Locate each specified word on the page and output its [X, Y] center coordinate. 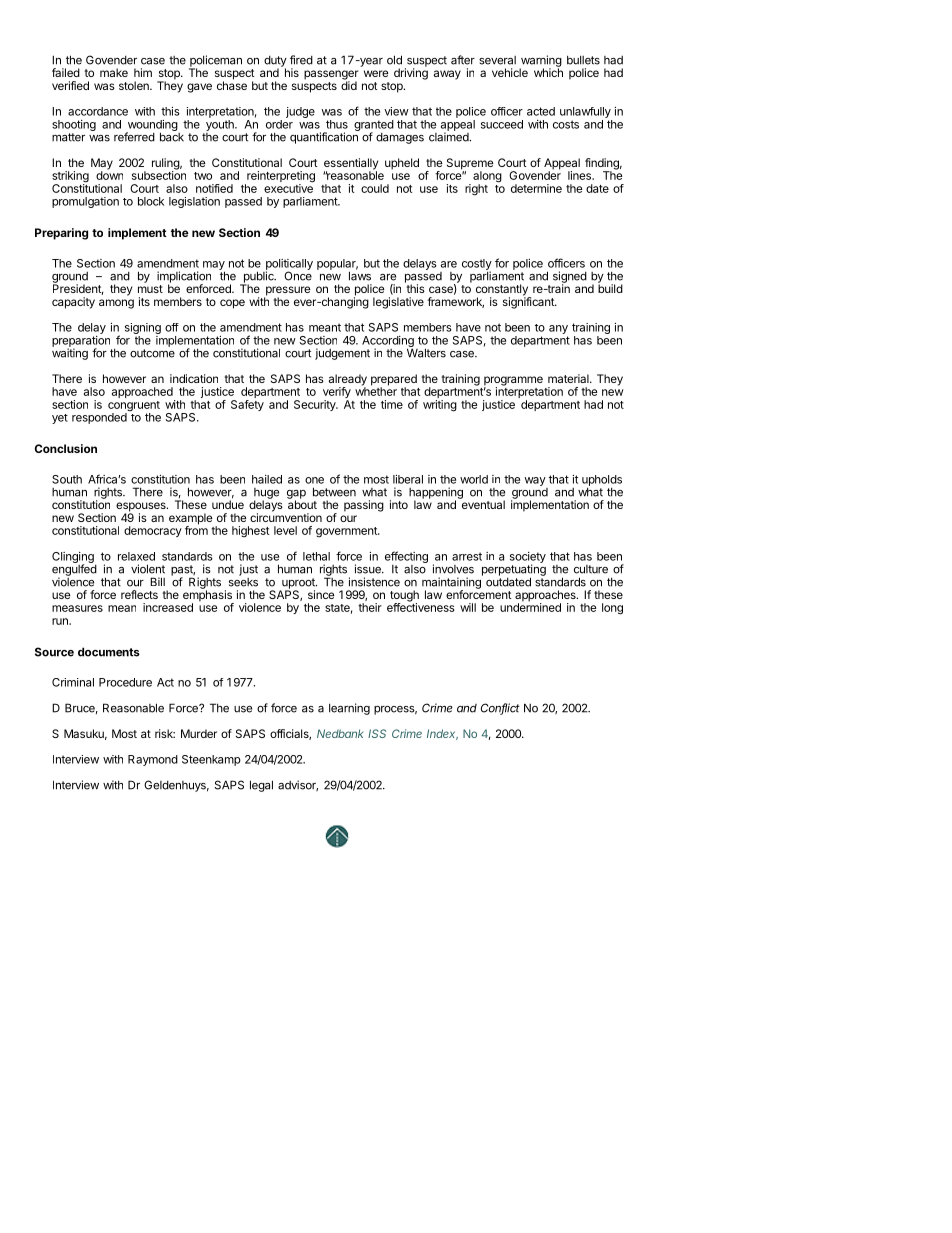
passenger [331, 76]
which [548, 71]
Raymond [153, 760]
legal [261, 786]
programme [513, 382]
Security [316, 405]
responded [99, 418]
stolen [135, 85]
